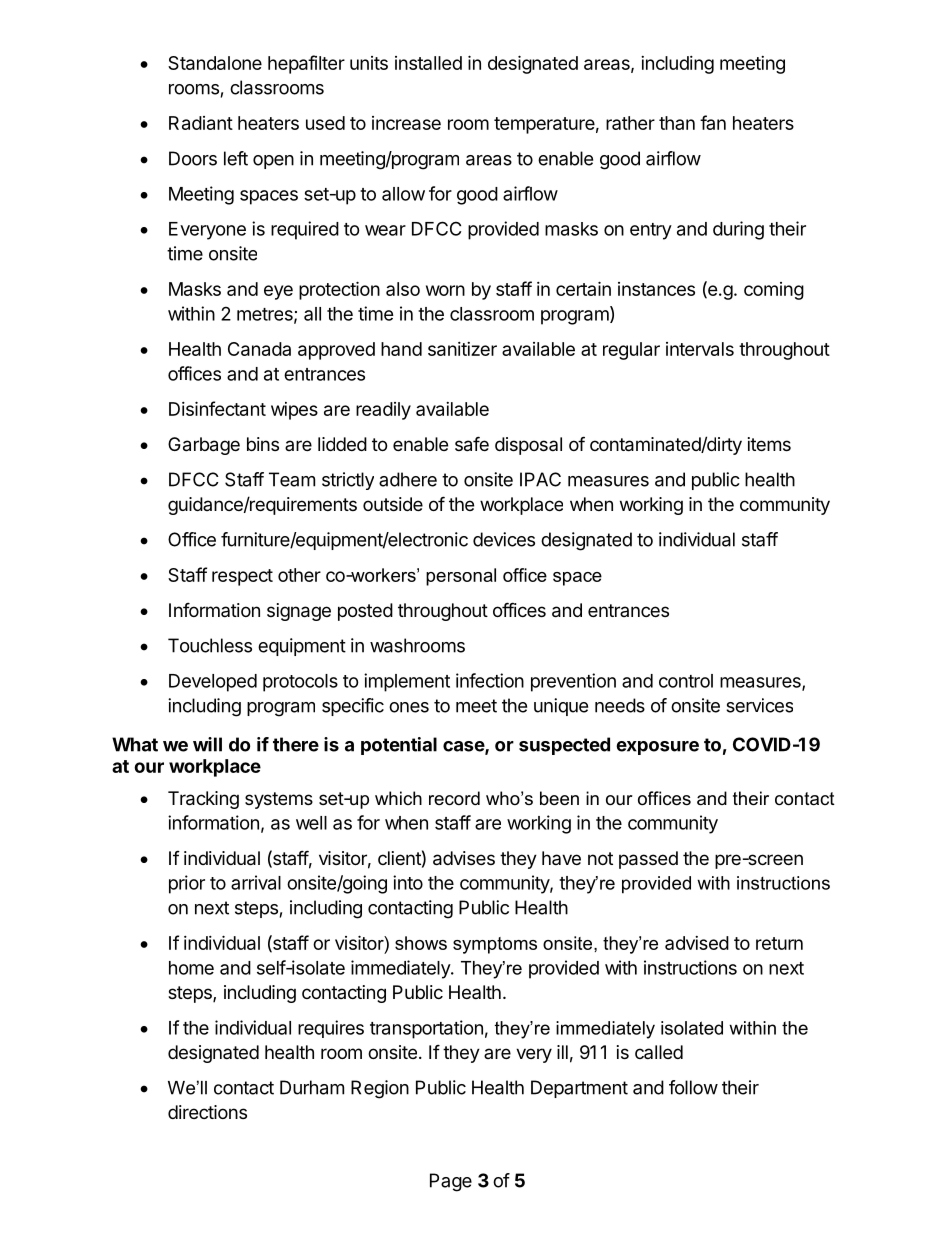 The image size is (952, 1233). Describe the element at coordinates (210, 645) in the image. I see `Touchless` at that location.
